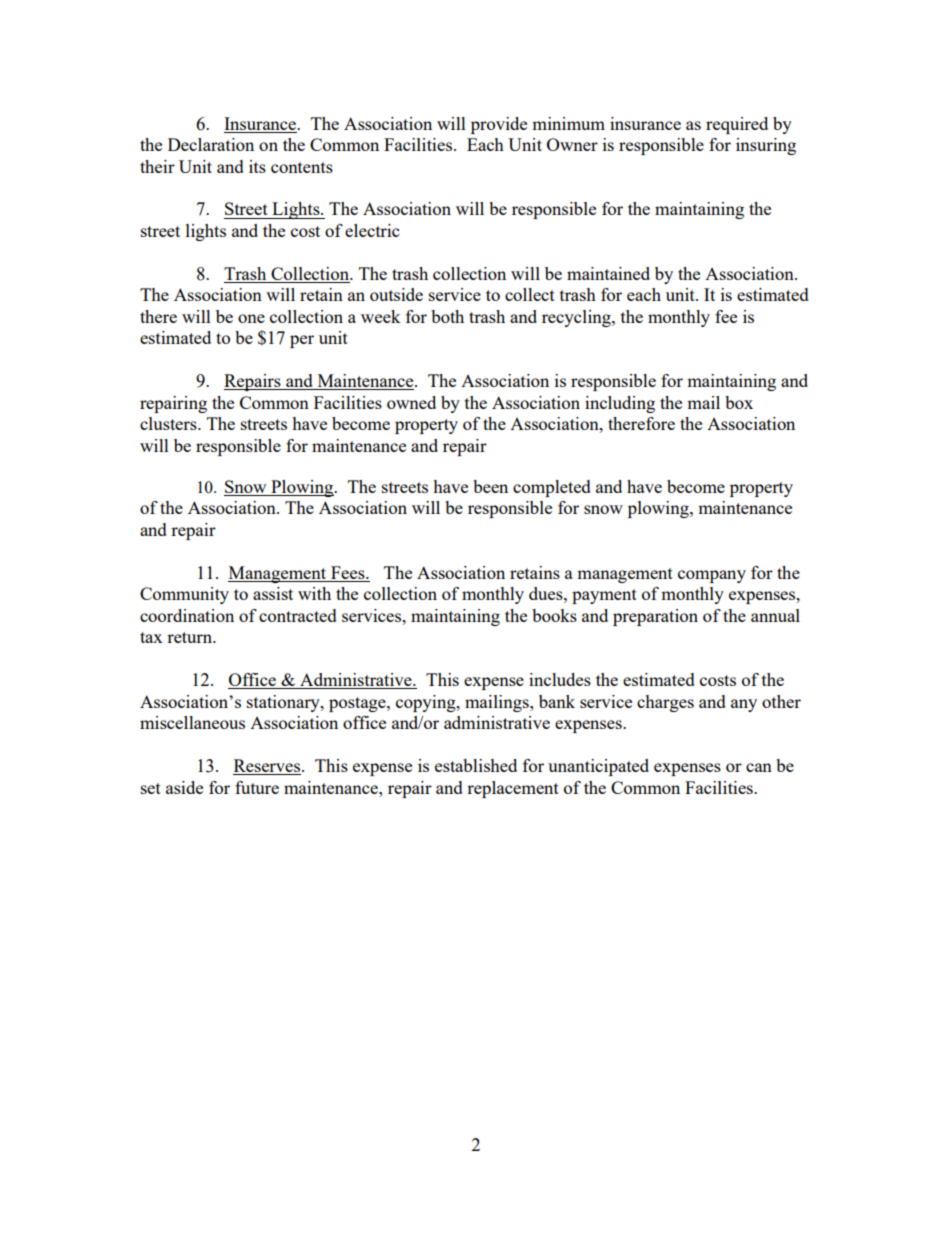  What do you see at coordinates (737, 125) in the document?
I see `required` at bounding box center [737, 125].
